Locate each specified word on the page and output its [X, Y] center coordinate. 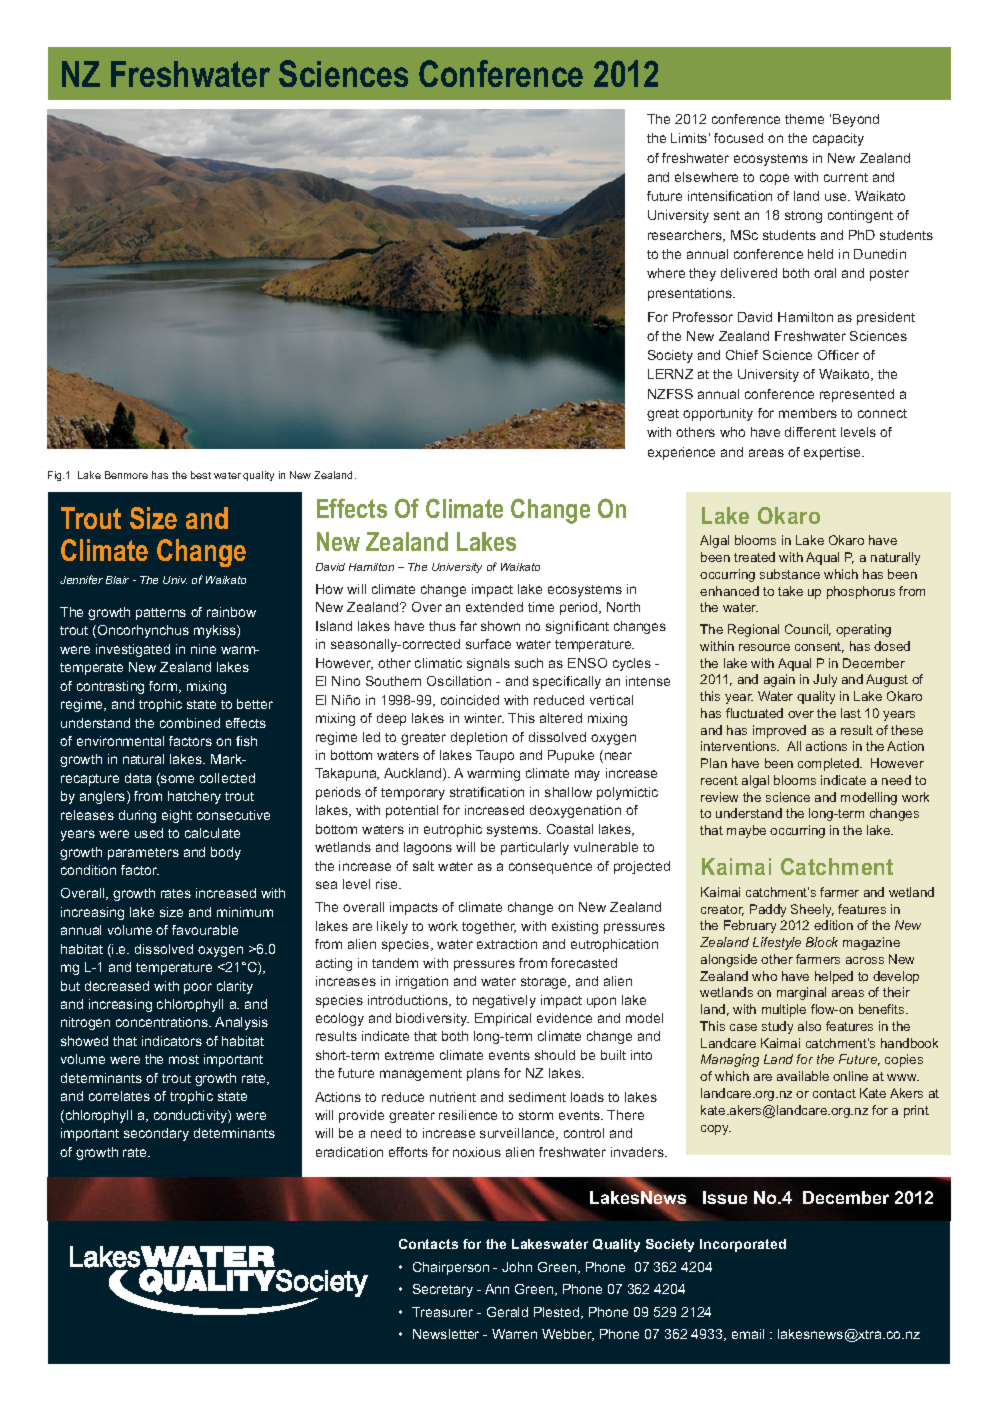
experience [681, 453]
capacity [838, 139]
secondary [156, 1134]
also [809, 1026]
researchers [686, 236]
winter [484, 718]
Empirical [503, 1019]
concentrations [163, 1022]
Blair [117, 580]
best [201, 475]
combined [190, 723]
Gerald [507, 1312]
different [810, 432]
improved [779, 731]
